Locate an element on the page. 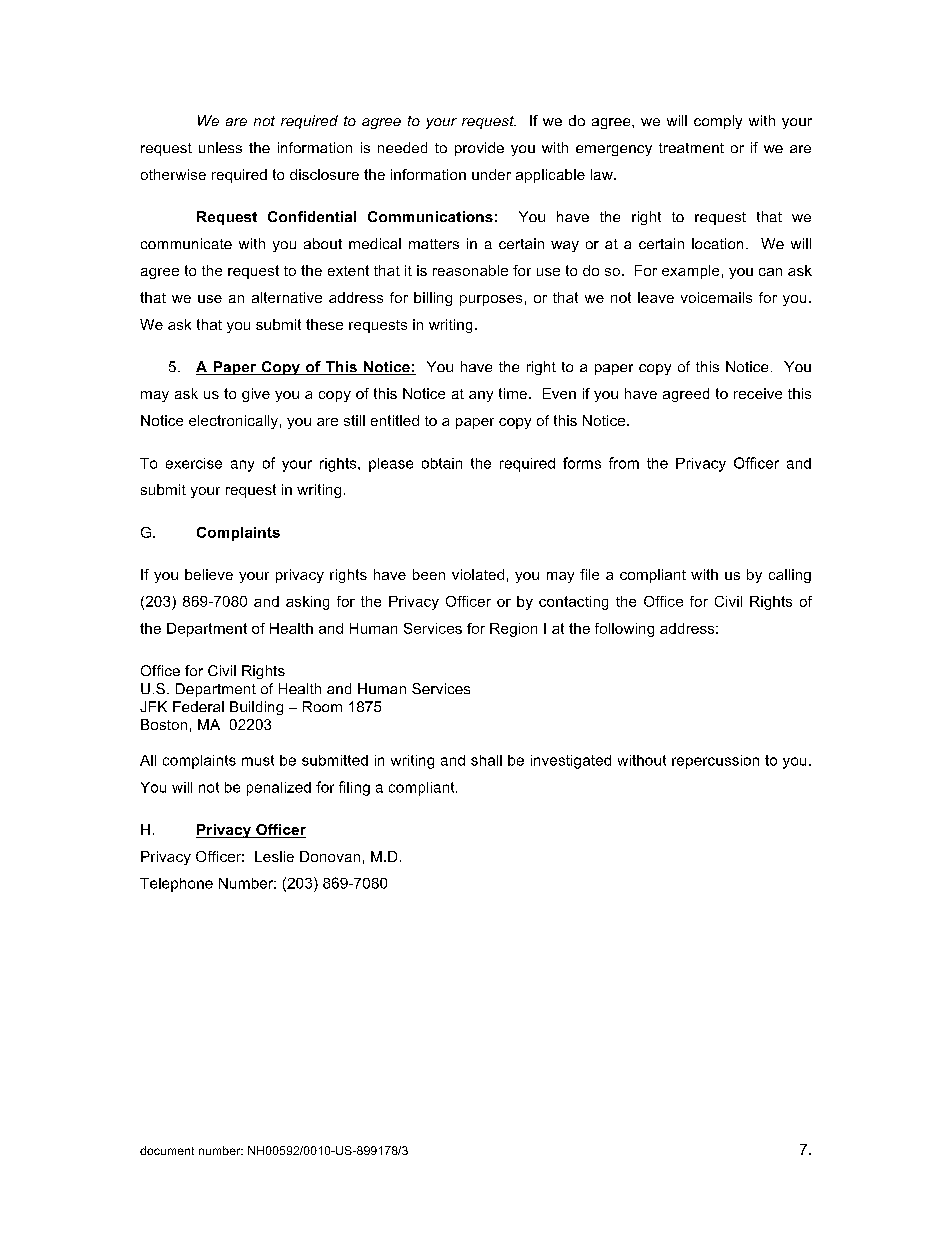  Region is located at coordinates (513, 630).
